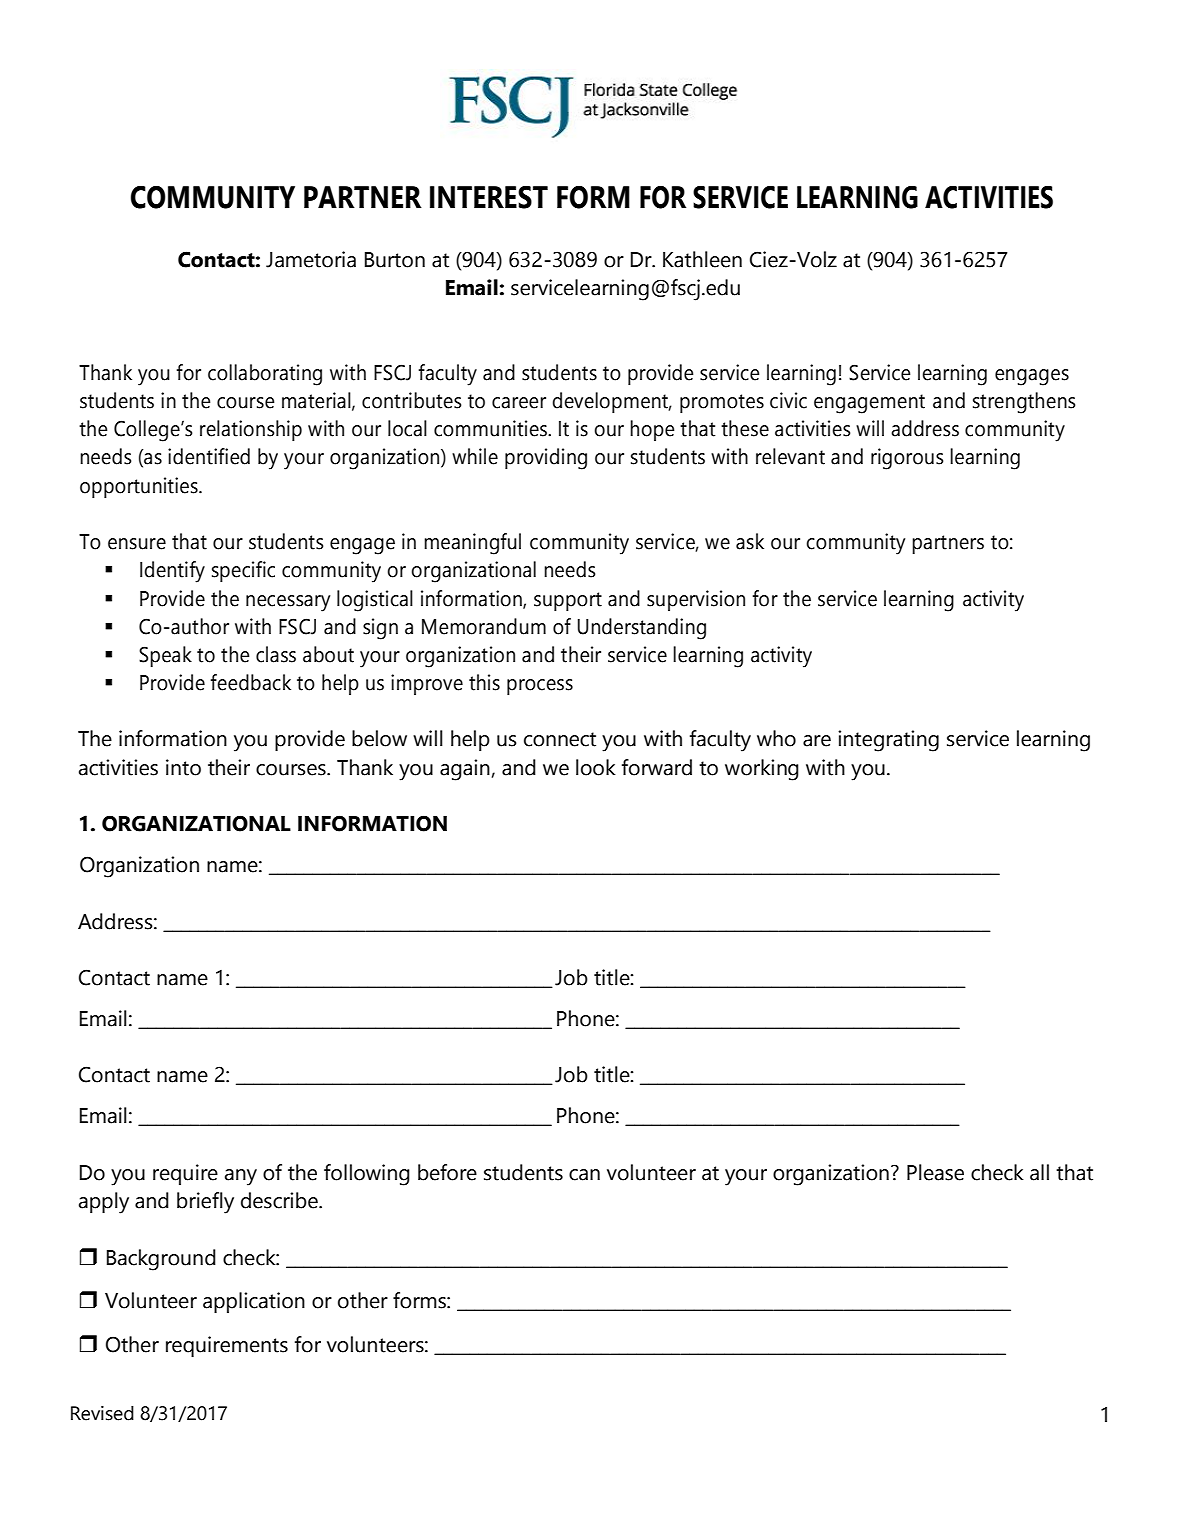 Image resolution: width=1180 pixels, height=1527 pixels. What do you see at coordinates (447, 1172) in the screenshot?
I see `before` at bounding box center [447, 1172].
